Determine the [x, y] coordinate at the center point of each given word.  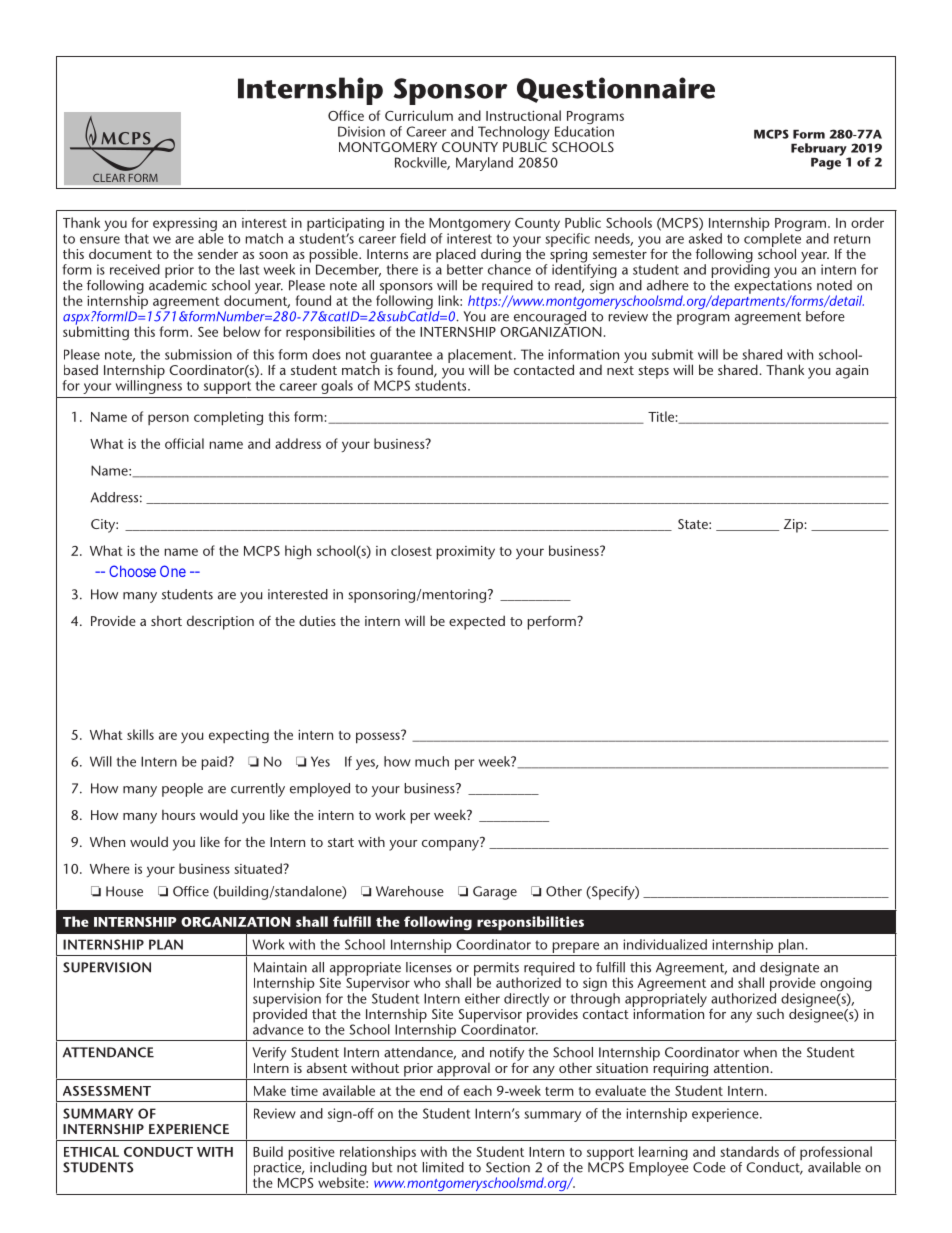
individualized [665, 944]
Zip [794, 526]
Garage [495, 893]
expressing [185, 226]
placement [481, 357]
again [852, 372]
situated [259, 868]
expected [477, 622]
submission [198, 354]
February [820, 150]
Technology [514, 133]
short [166, 621]
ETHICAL [91, 1152]
